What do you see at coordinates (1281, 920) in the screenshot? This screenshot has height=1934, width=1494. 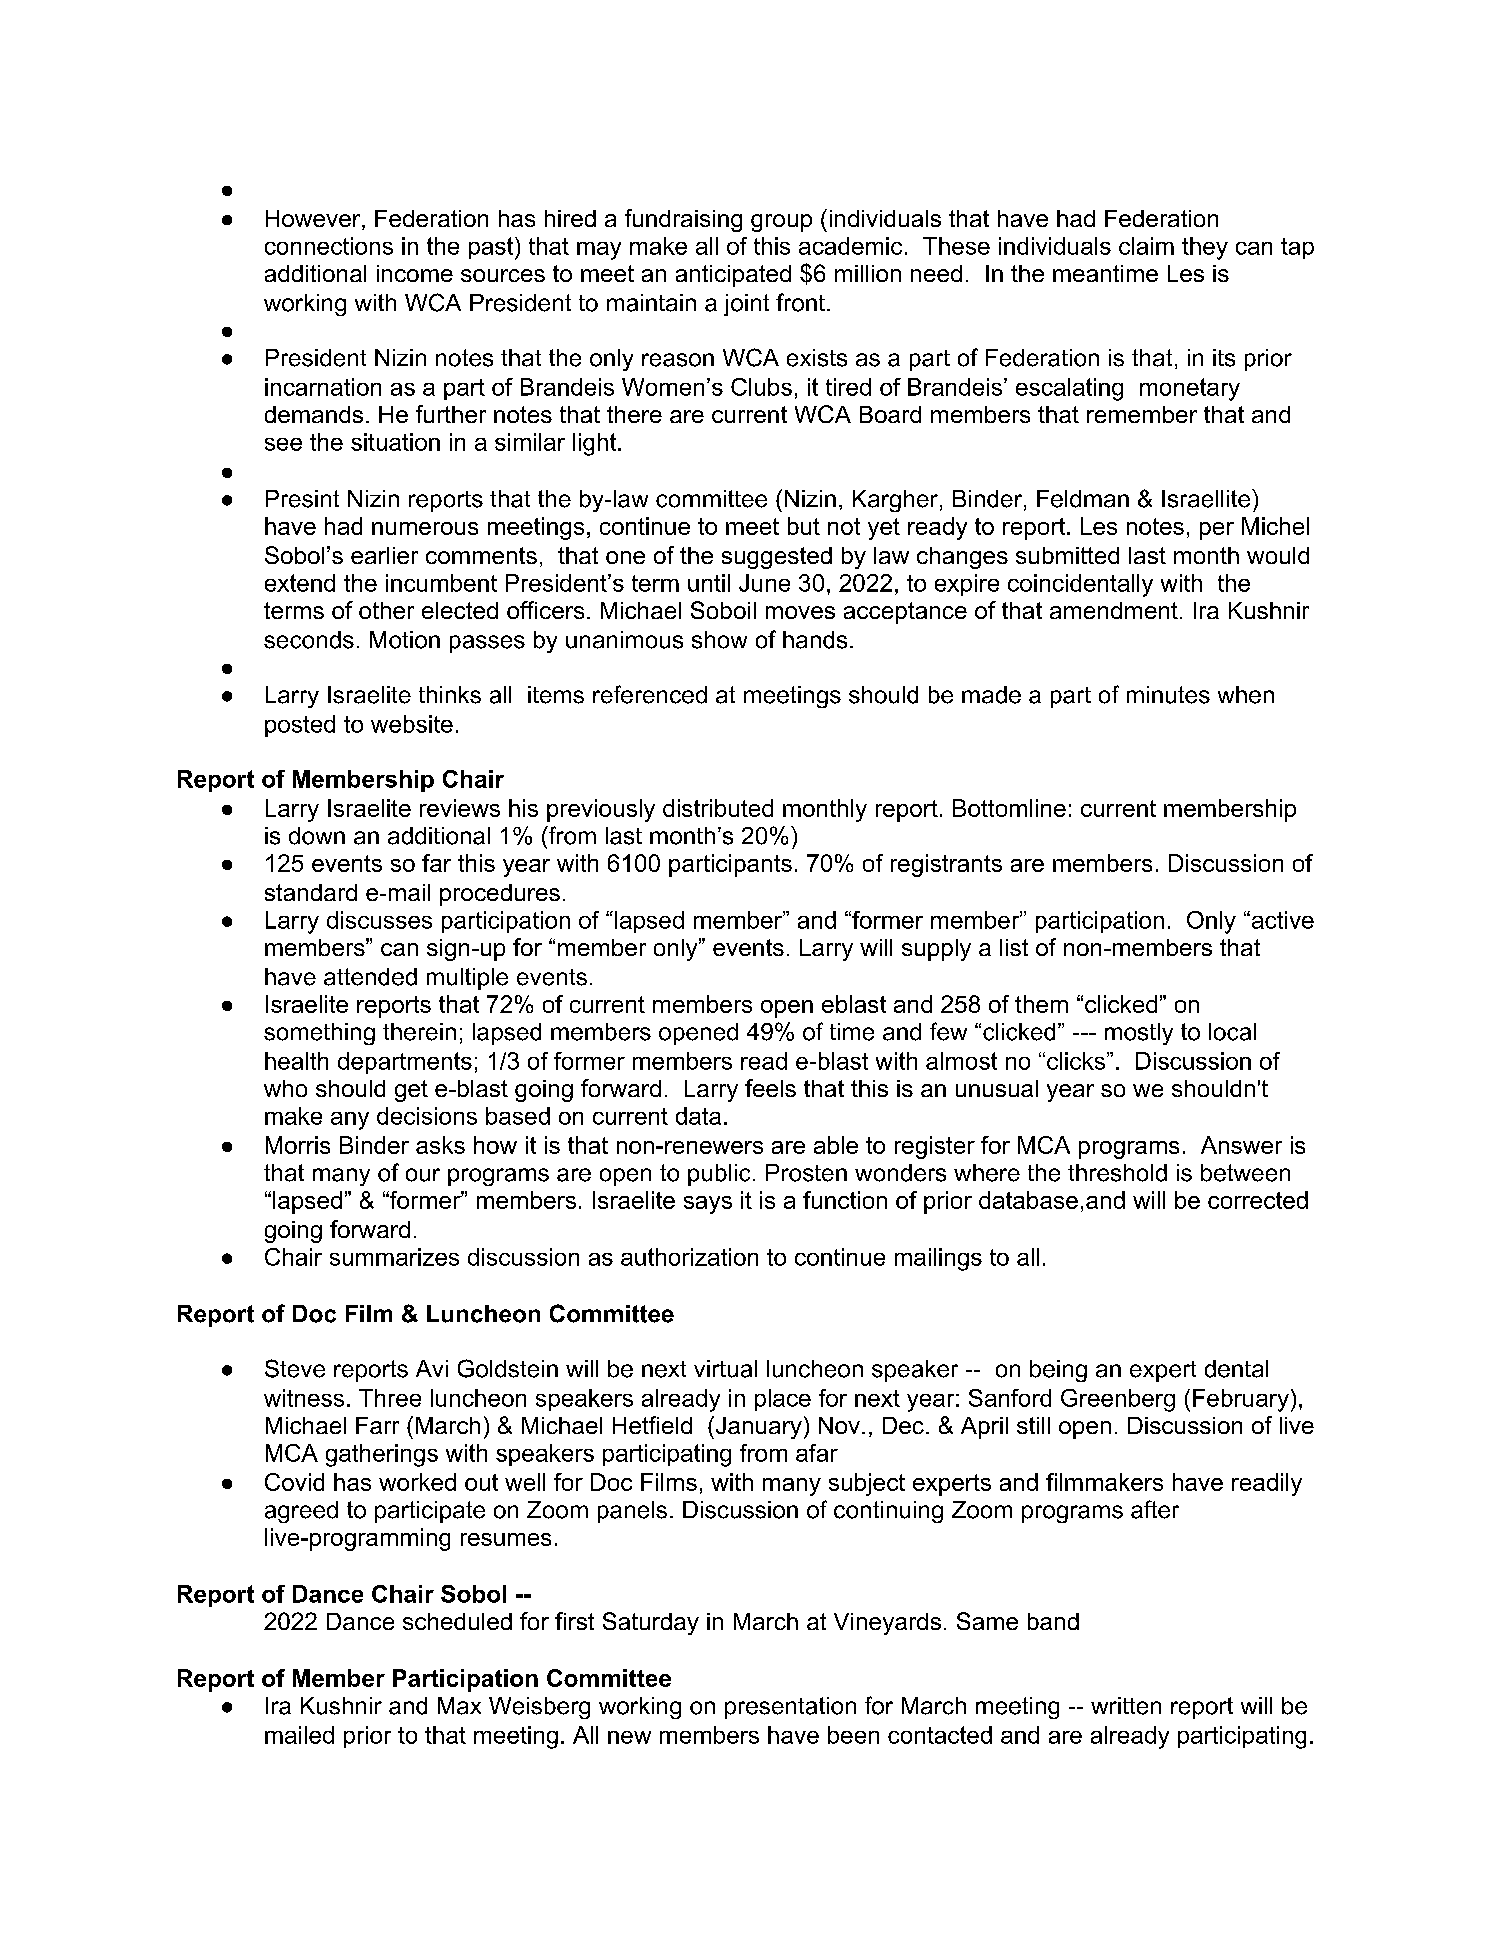 I see `active` at bounding box center [1281, 920].
